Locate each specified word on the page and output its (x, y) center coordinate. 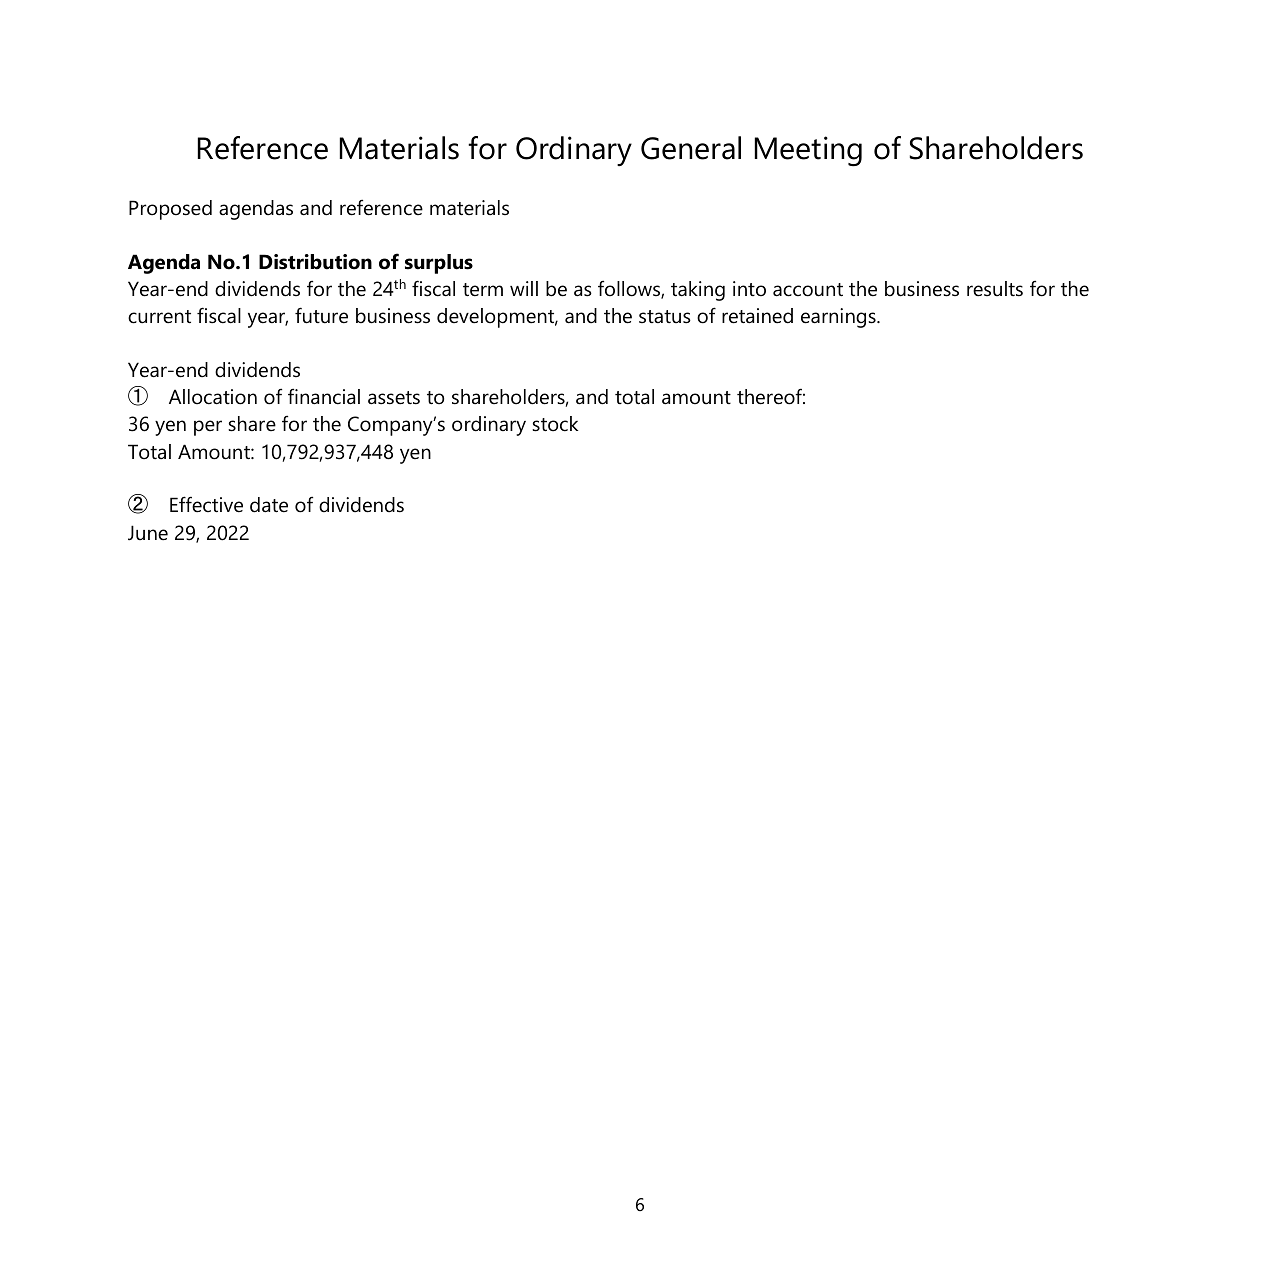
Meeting (808, 151)
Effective (206, 504)
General (691, 148)
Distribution (315, 262)
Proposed (170, 210)
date (269, 505)
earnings (839, 318)
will (524, 288)
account (808, 290)
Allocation (213, 397)
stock (555, 424)
